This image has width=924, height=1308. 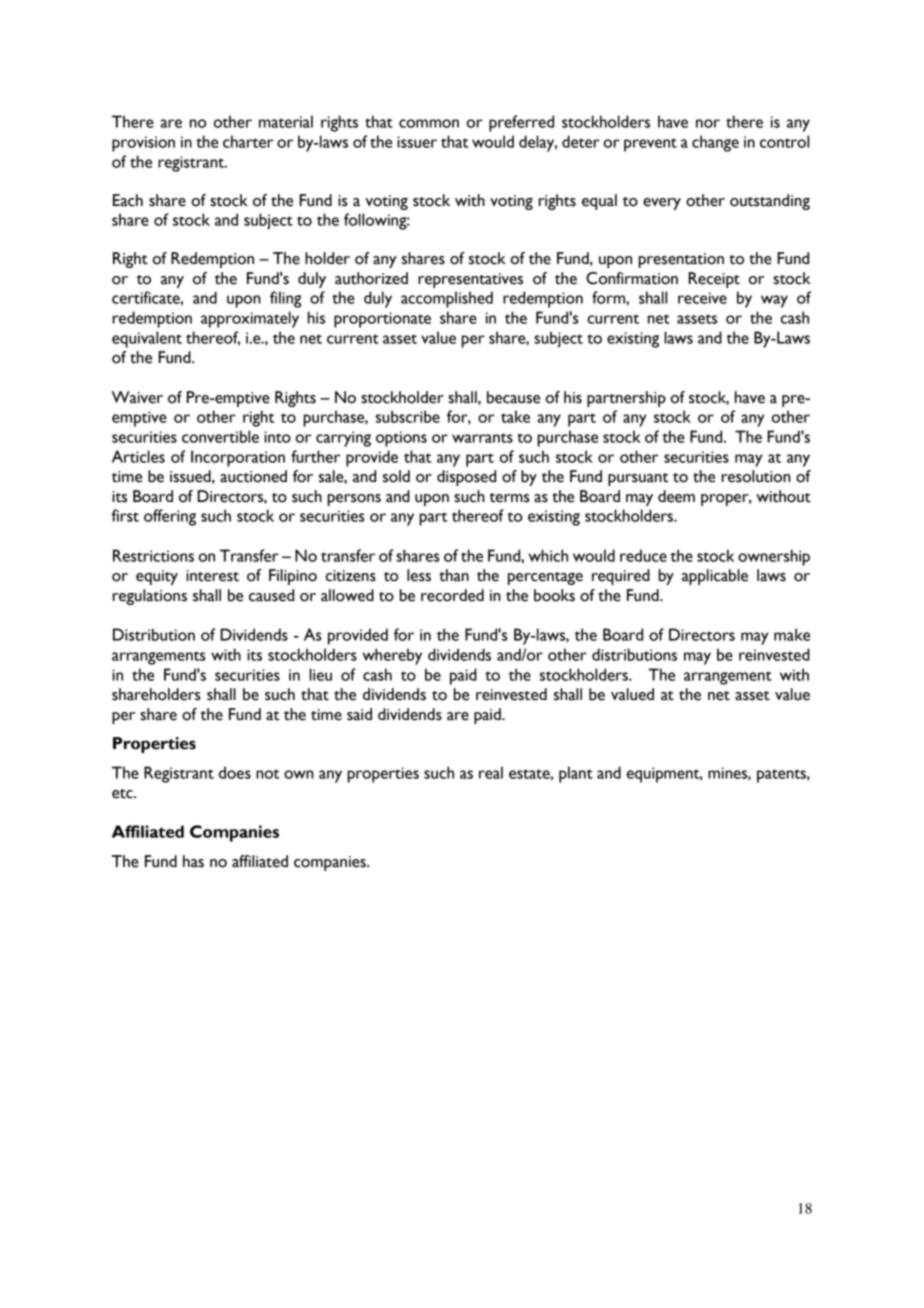 I want to click on representatives, so click(x=470, y=280).
